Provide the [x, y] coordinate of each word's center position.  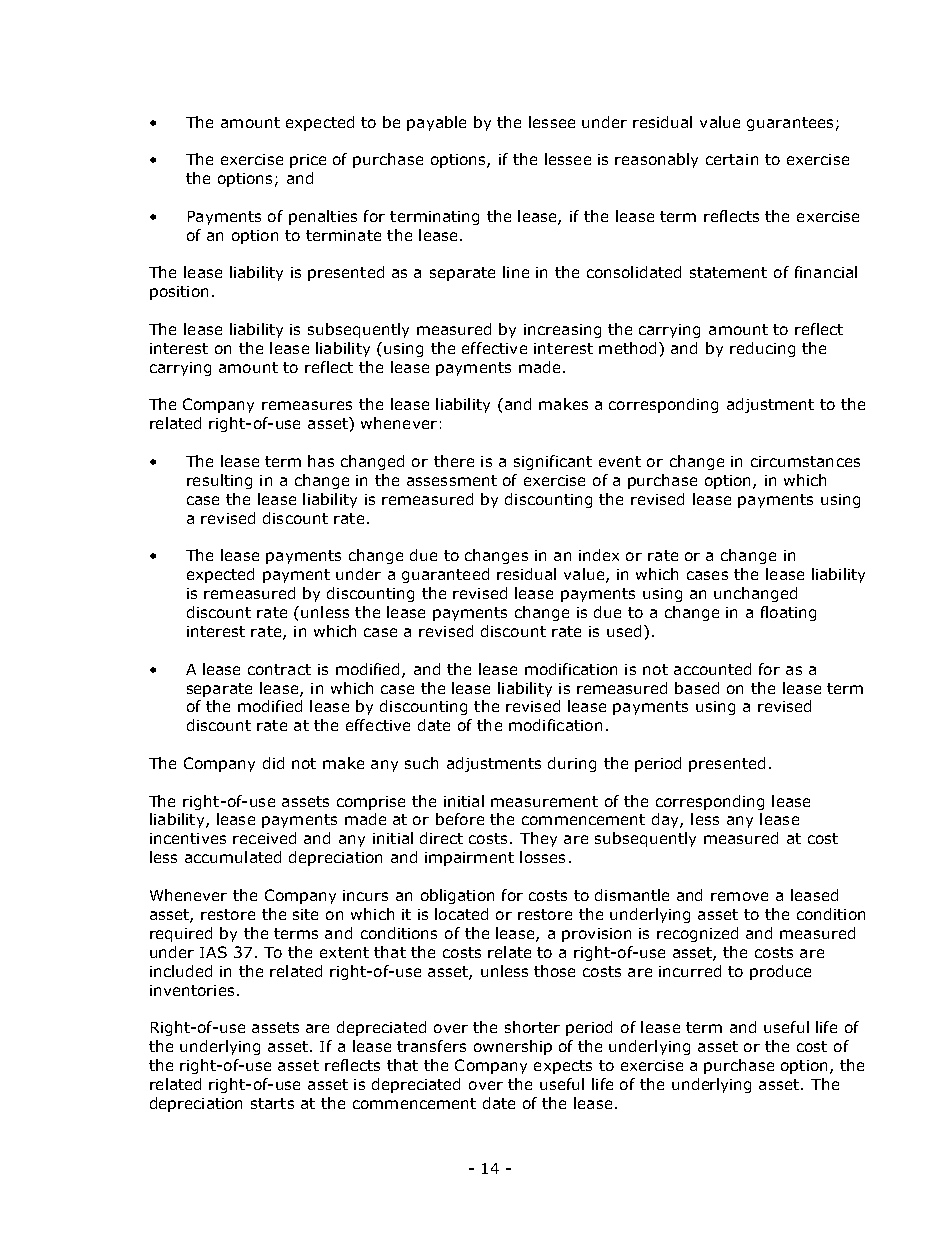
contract [279, 669]
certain [732, 159]
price [308, 161]
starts [272, 1103]
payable [436, 123]
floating [788, 613]
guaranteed [445, 575]
